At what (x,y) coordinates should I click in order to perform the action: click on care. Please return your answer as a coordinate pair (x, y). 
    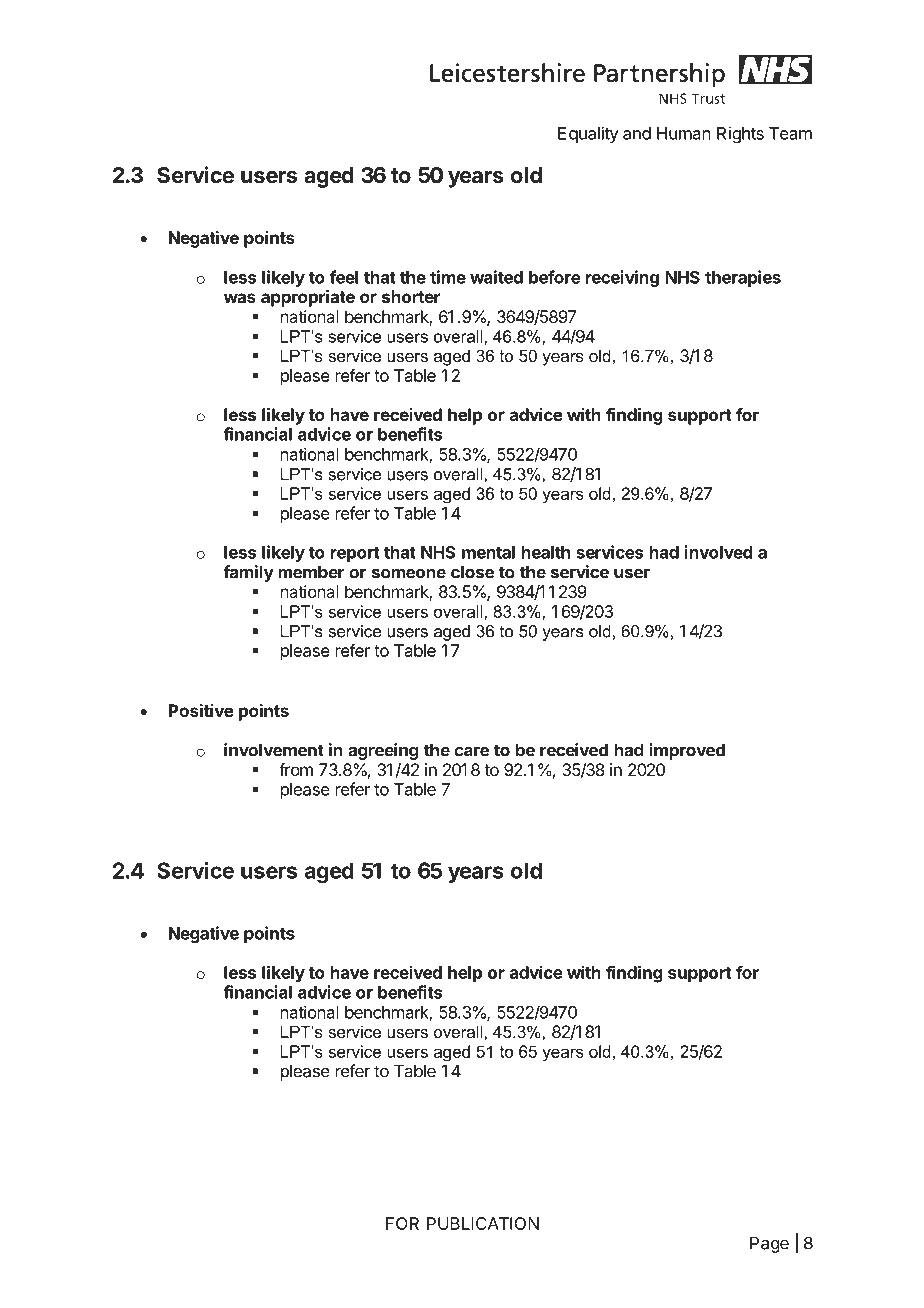
    Looking at the image, I should click on (472, 751).
